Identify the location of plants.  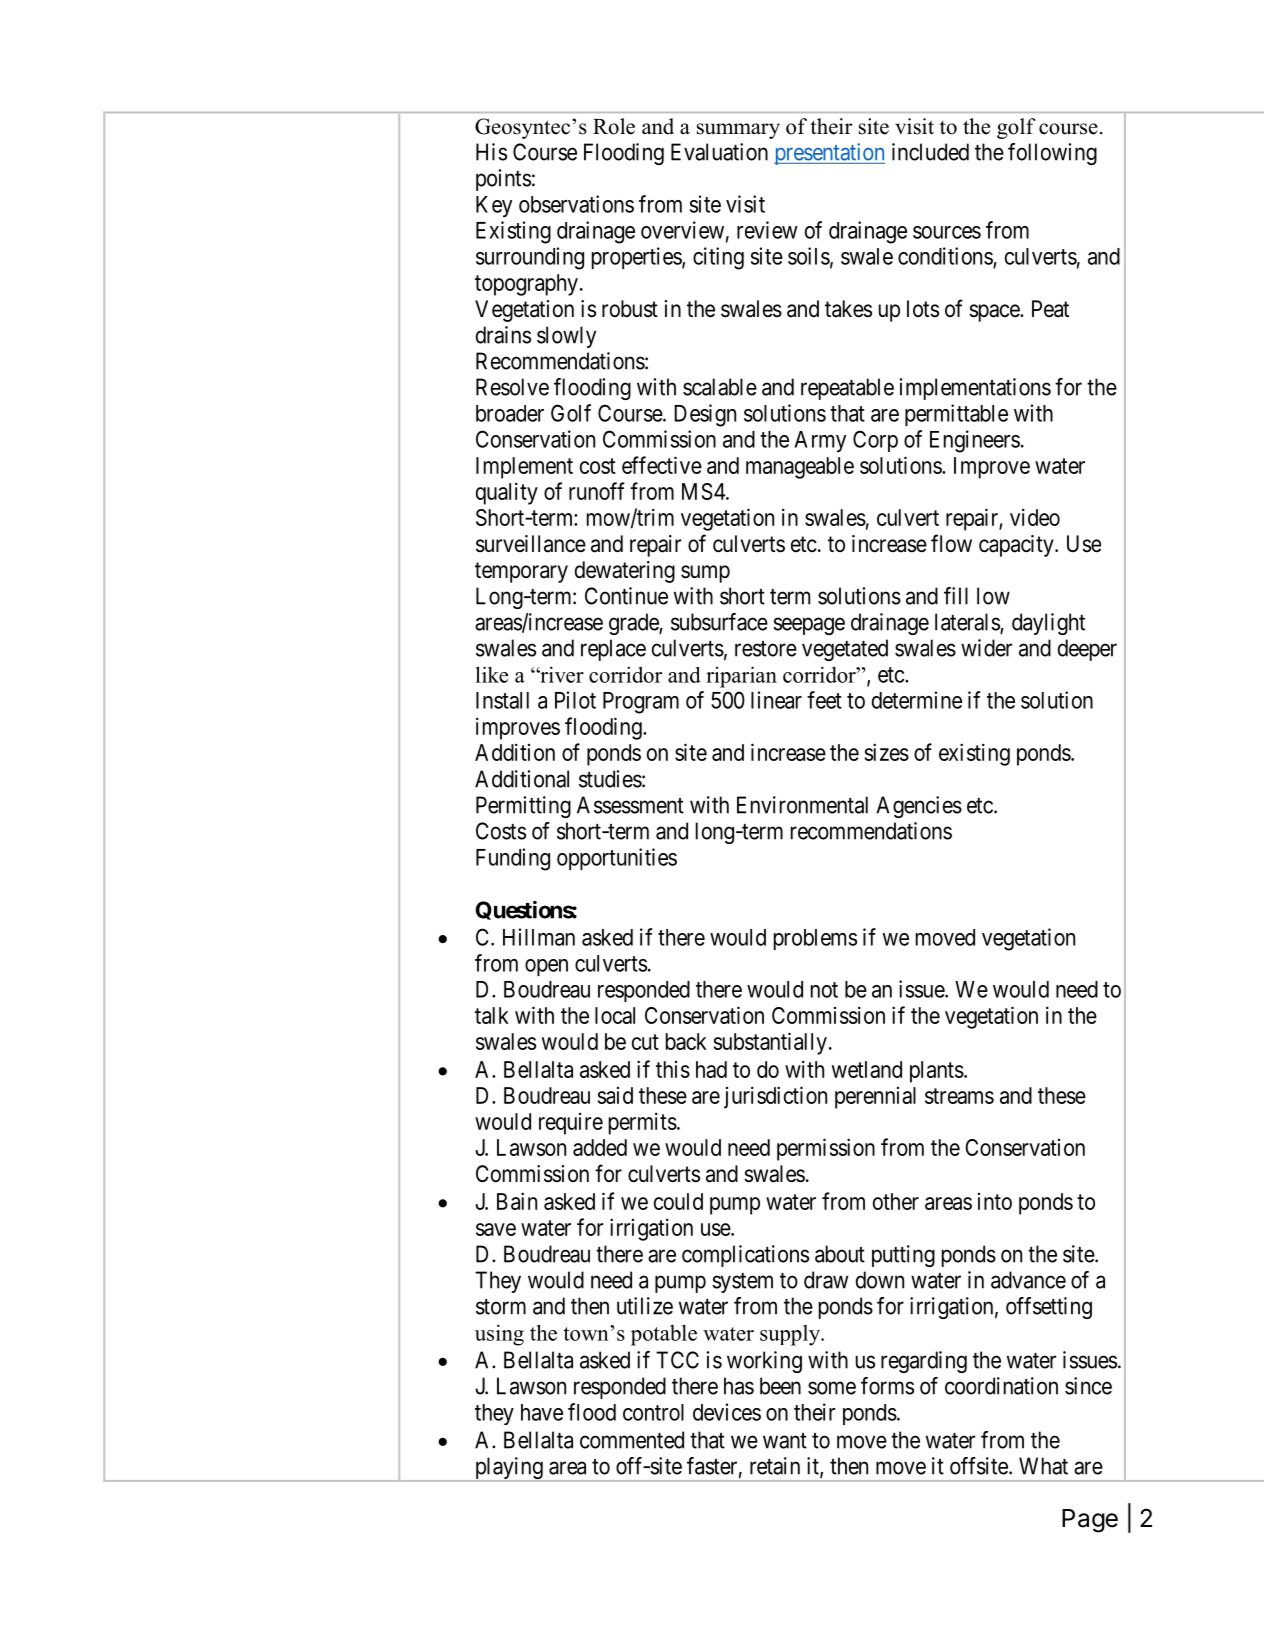
(937, 1072).
